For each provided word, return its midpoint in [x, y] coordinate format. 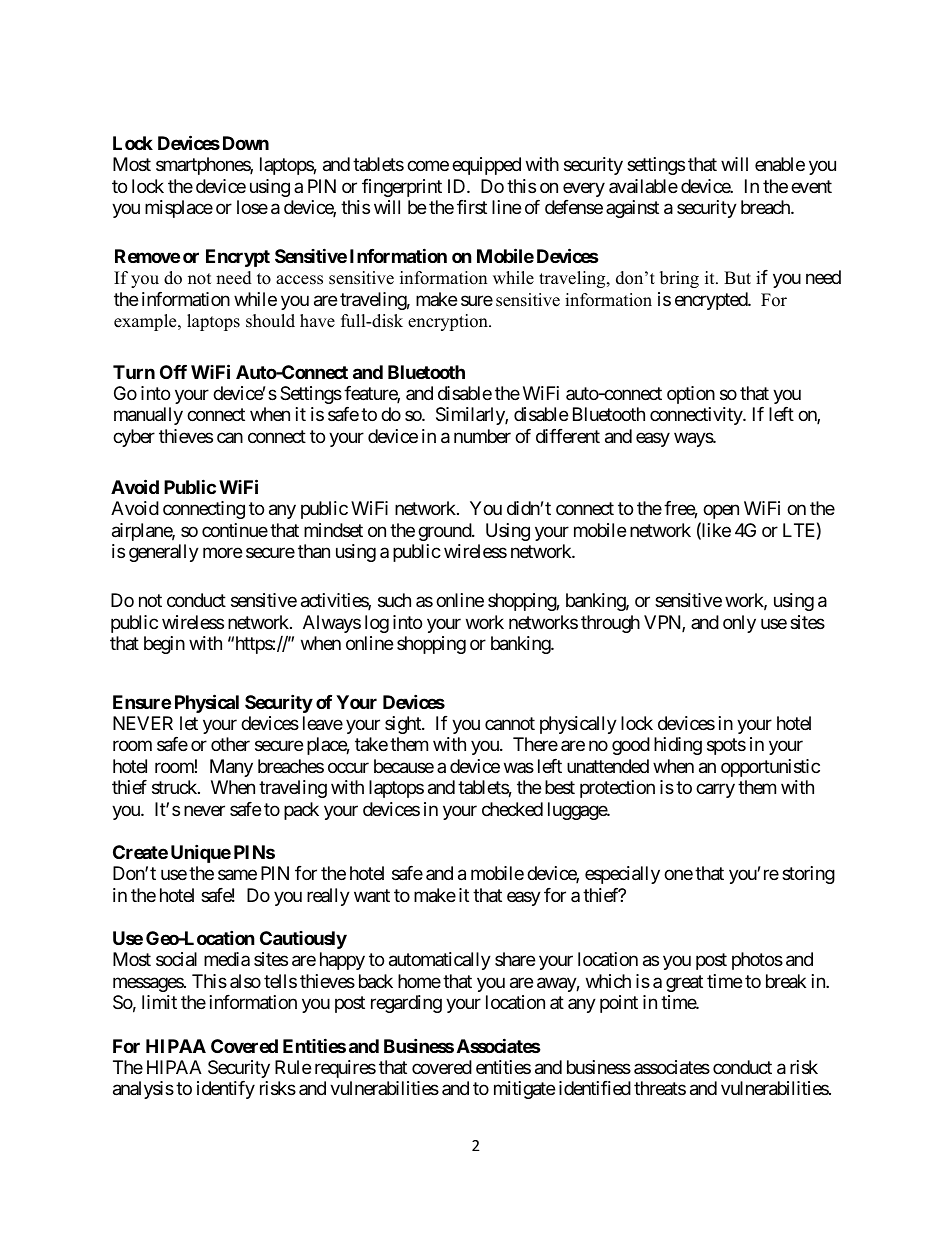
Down [246, 143]
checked [512, 809]
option [691, 395]
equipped [486, 166]
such [394, 600]
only [739, 624]
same [237, 875]
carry [715, 791]
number [482, 436]
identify [226, 1090]
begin [164, 645]
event [811, 186]
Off [173, 372]
